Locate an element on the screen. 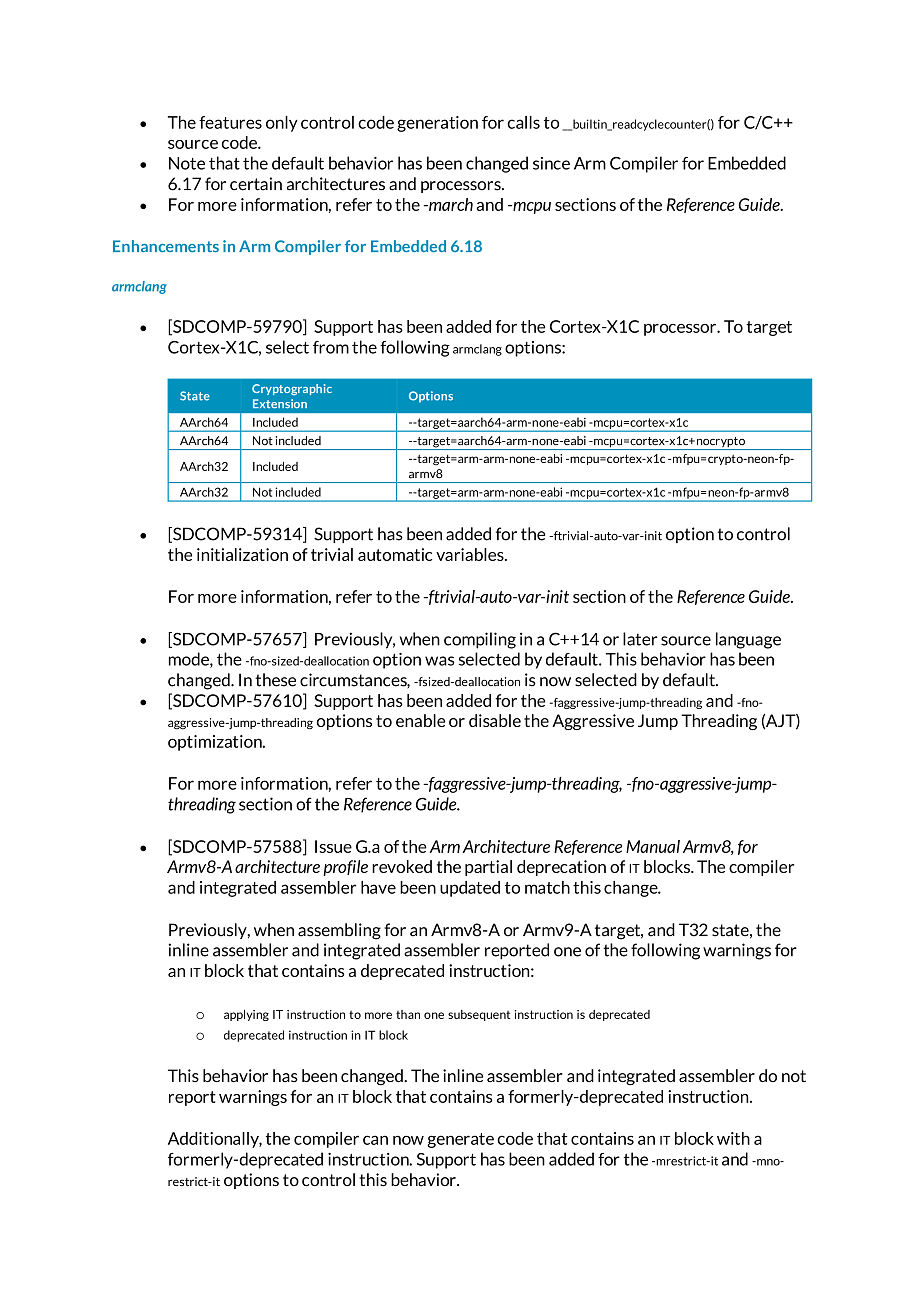 The image size is (924, 1308). later is located at coordinates (640, 639).
